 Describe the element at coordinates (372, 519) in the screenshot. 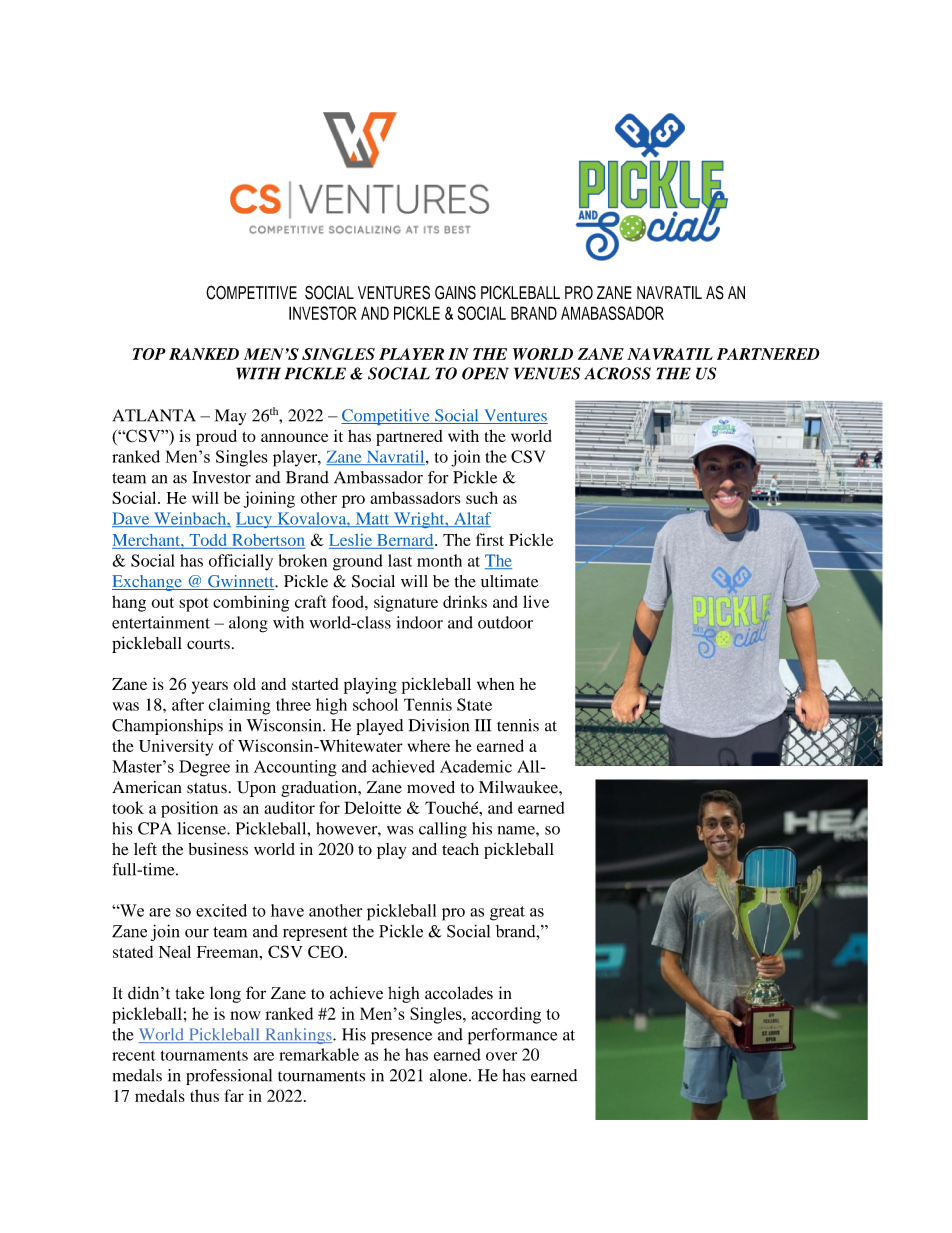

I see `Matt` at that location.
